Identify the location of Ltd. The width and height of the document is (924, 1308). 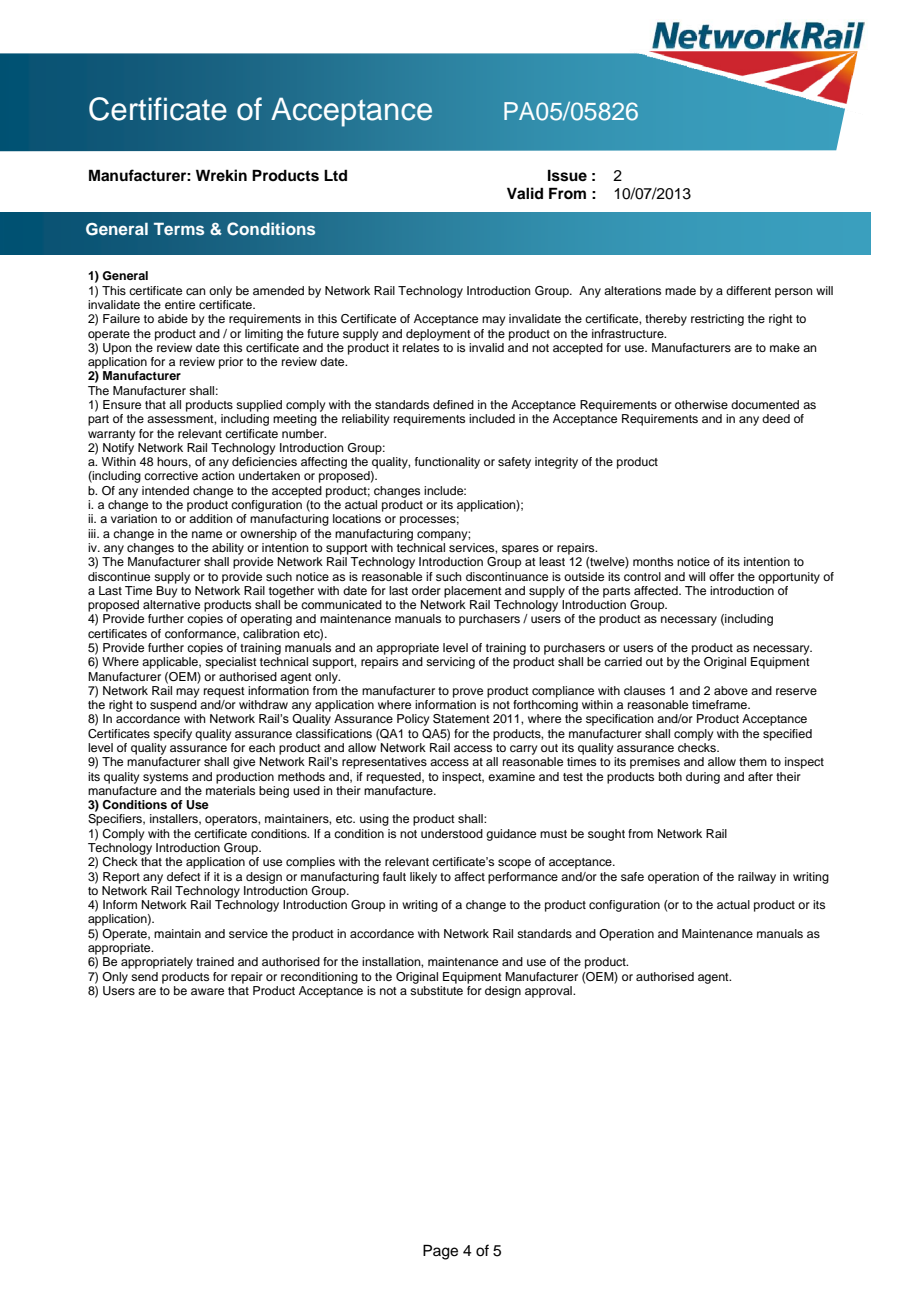
(335, 175).
